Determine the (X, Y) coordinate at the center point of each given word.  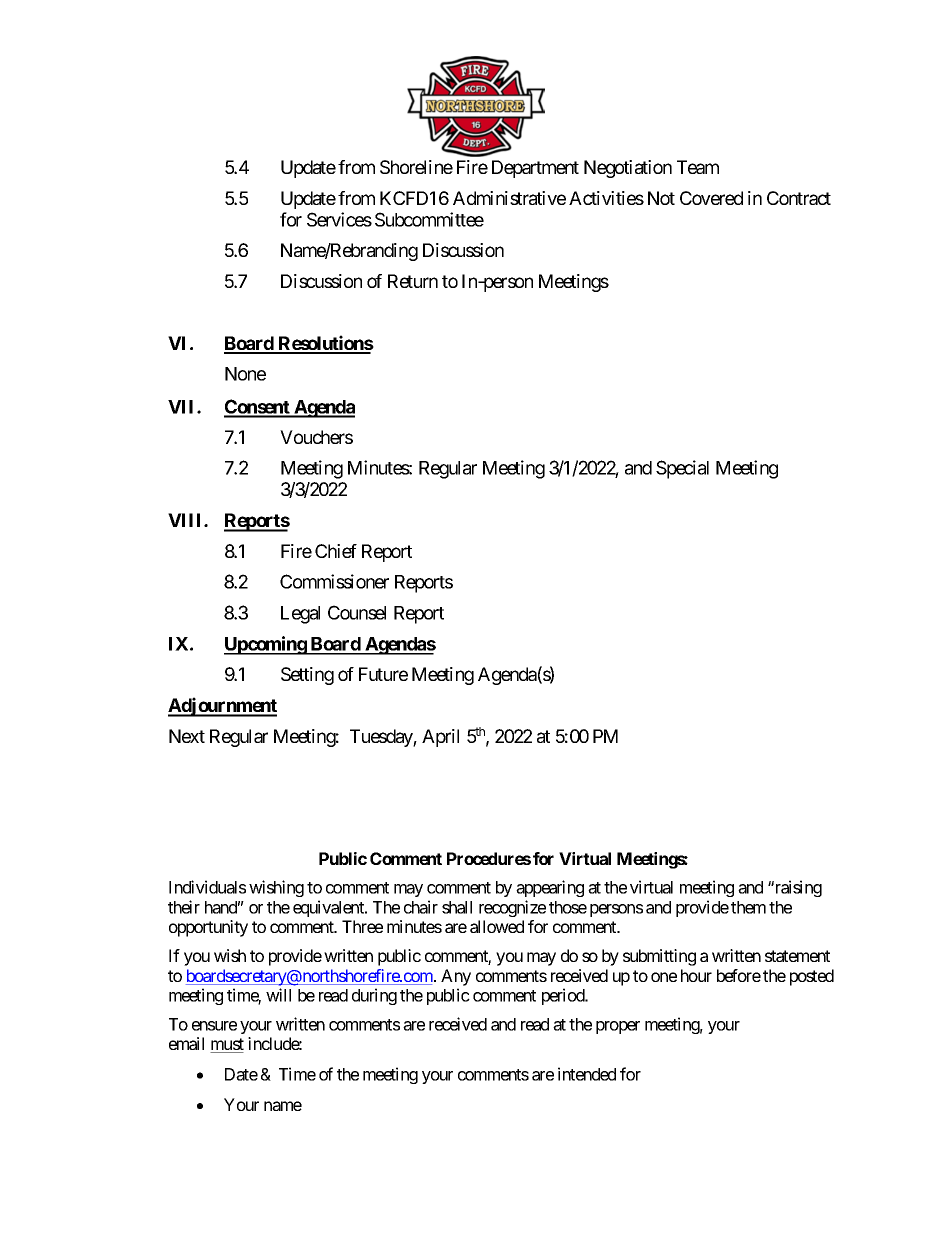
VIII (186, 520)
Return (413, 281)
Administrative (509, 198)
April (440, 738)
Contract (799, 198)
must (227, 1045)
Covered (711, 198)
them (748, 907)
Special (682, 469)
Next (187, 736)
